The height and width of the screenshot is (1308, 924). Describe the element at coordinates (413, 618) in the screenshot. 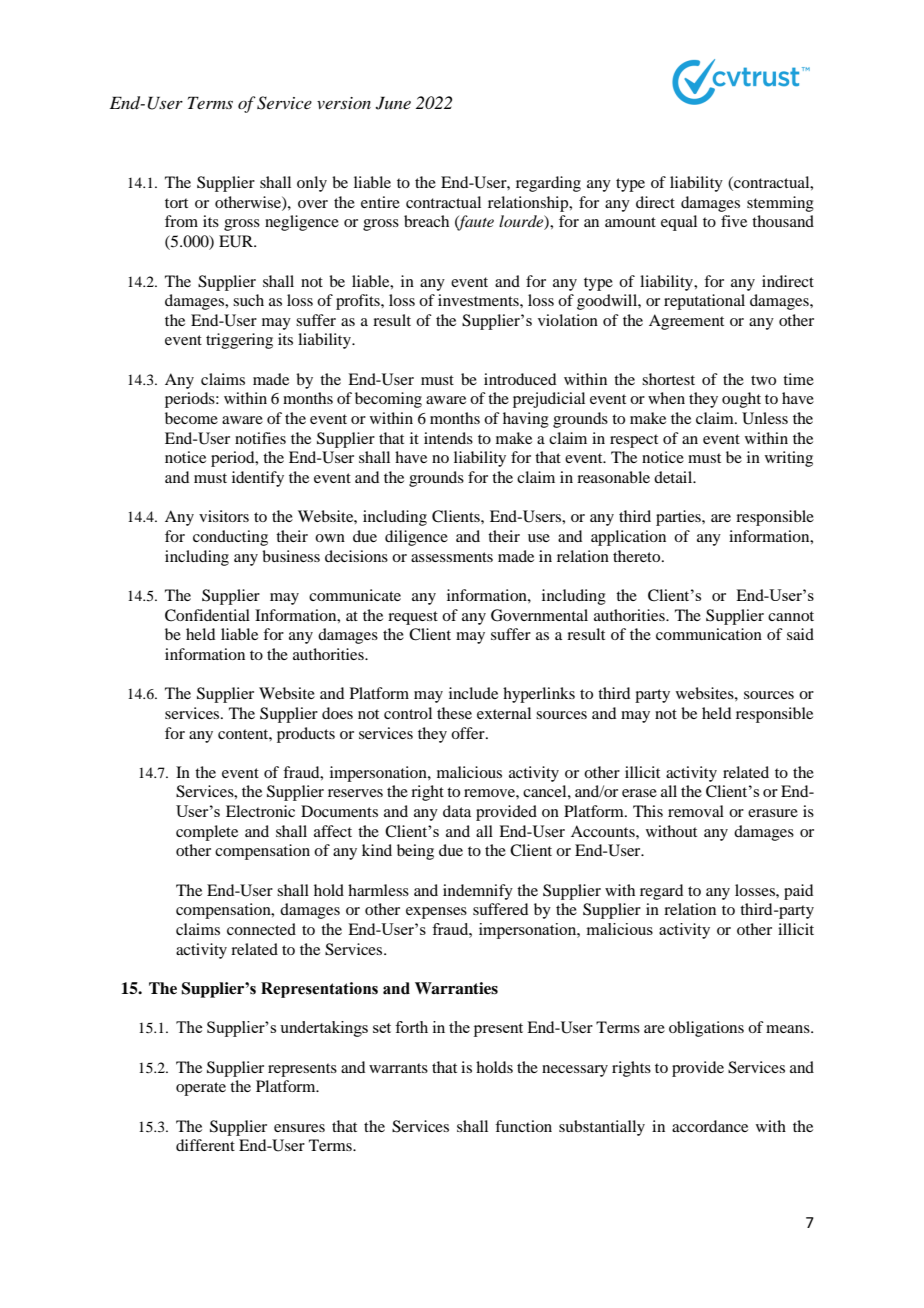

I see `request` at that location.
